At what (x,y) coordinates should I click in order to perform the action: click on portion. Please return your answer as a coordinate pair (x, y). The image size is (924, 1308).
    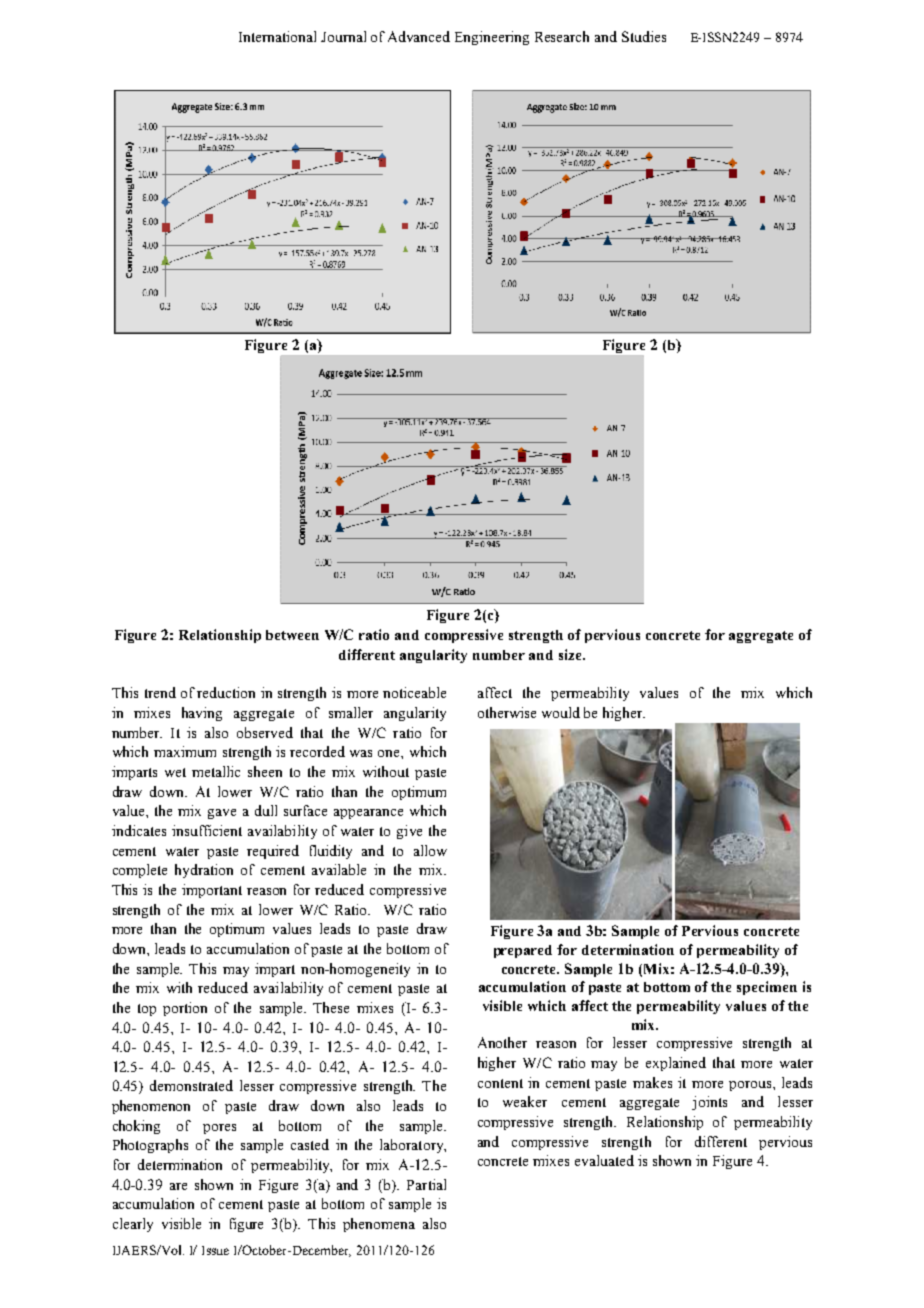
    Looking at the image, I should click on (185, 1009).
